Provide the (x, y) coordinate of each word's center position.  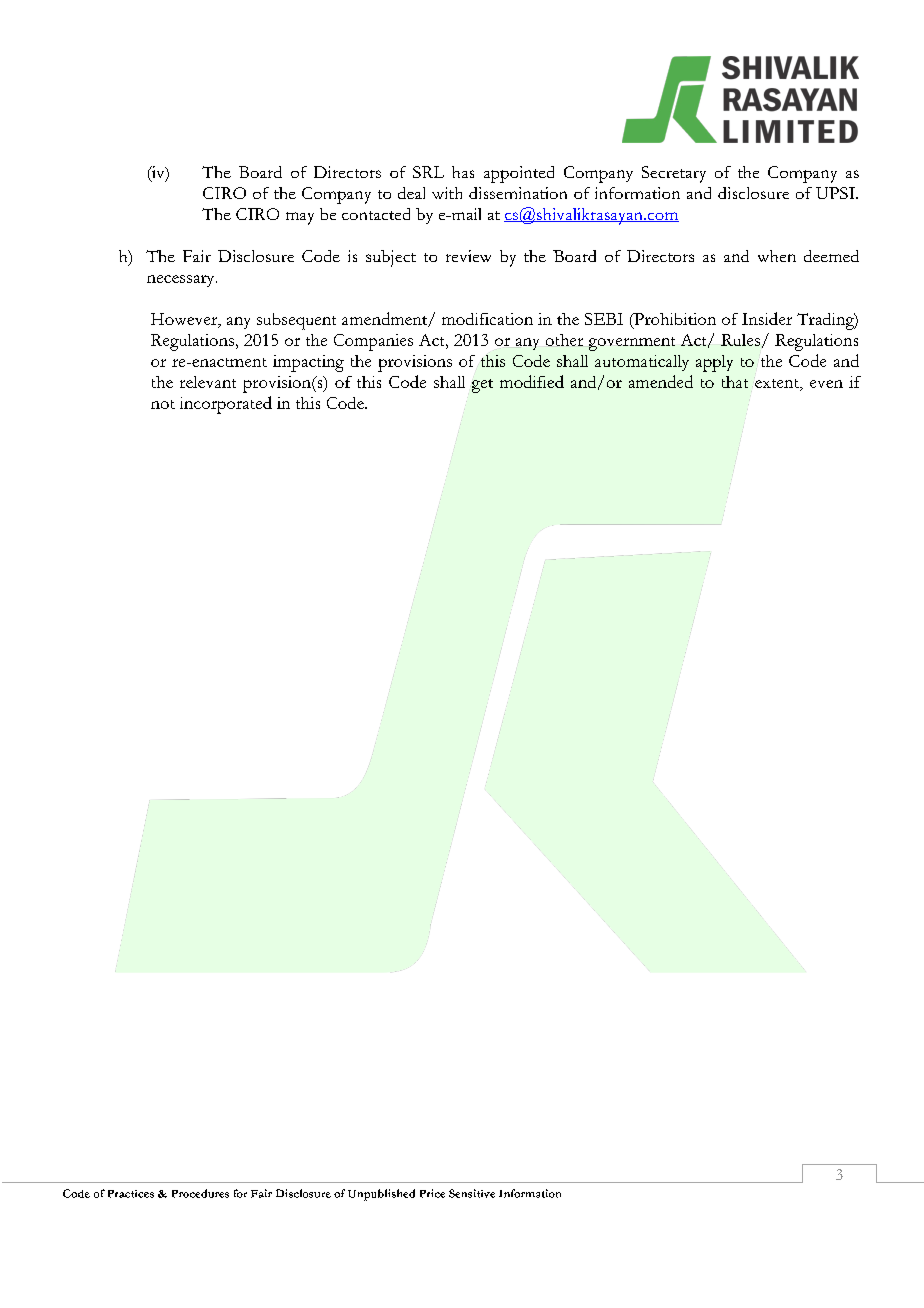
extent (778, 383)
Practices (131, 1194)
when (777, 256)
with (447, 193)
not (163, 404)
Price (432, 1193)
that (735, 382)
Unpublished (381, 1195)
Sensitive (472, 1193)
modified (532, 381)
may (300, 218)
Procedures (200, 1193)
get (482, 386)
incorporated (226, 405)
